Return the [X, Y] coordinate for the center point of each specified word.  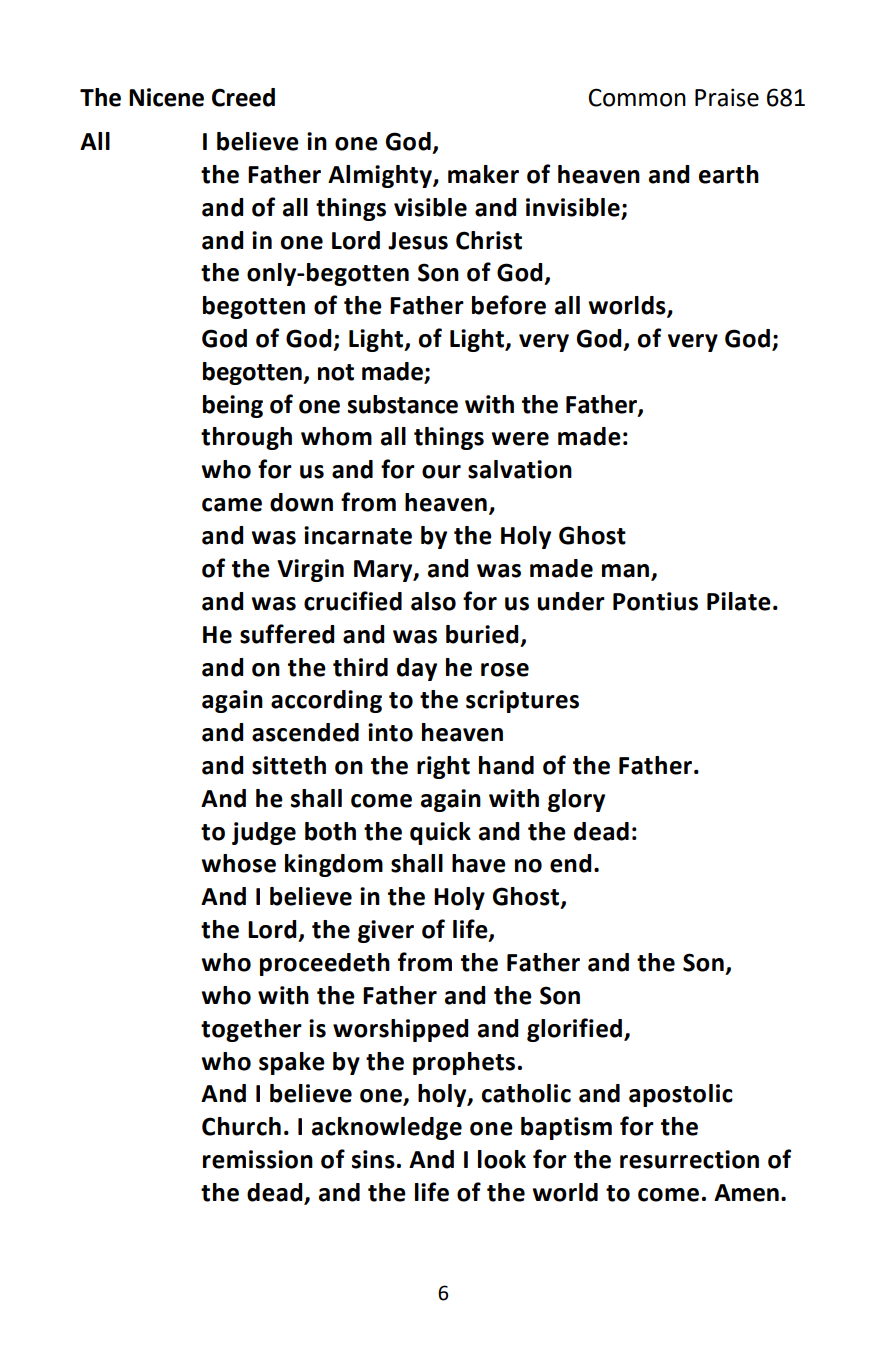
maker [483, 174]
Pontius [655, 601]
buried [482, 634]
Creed [243, 97]
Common [637, 97]
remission [258, 1159]
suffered [287, 634]
